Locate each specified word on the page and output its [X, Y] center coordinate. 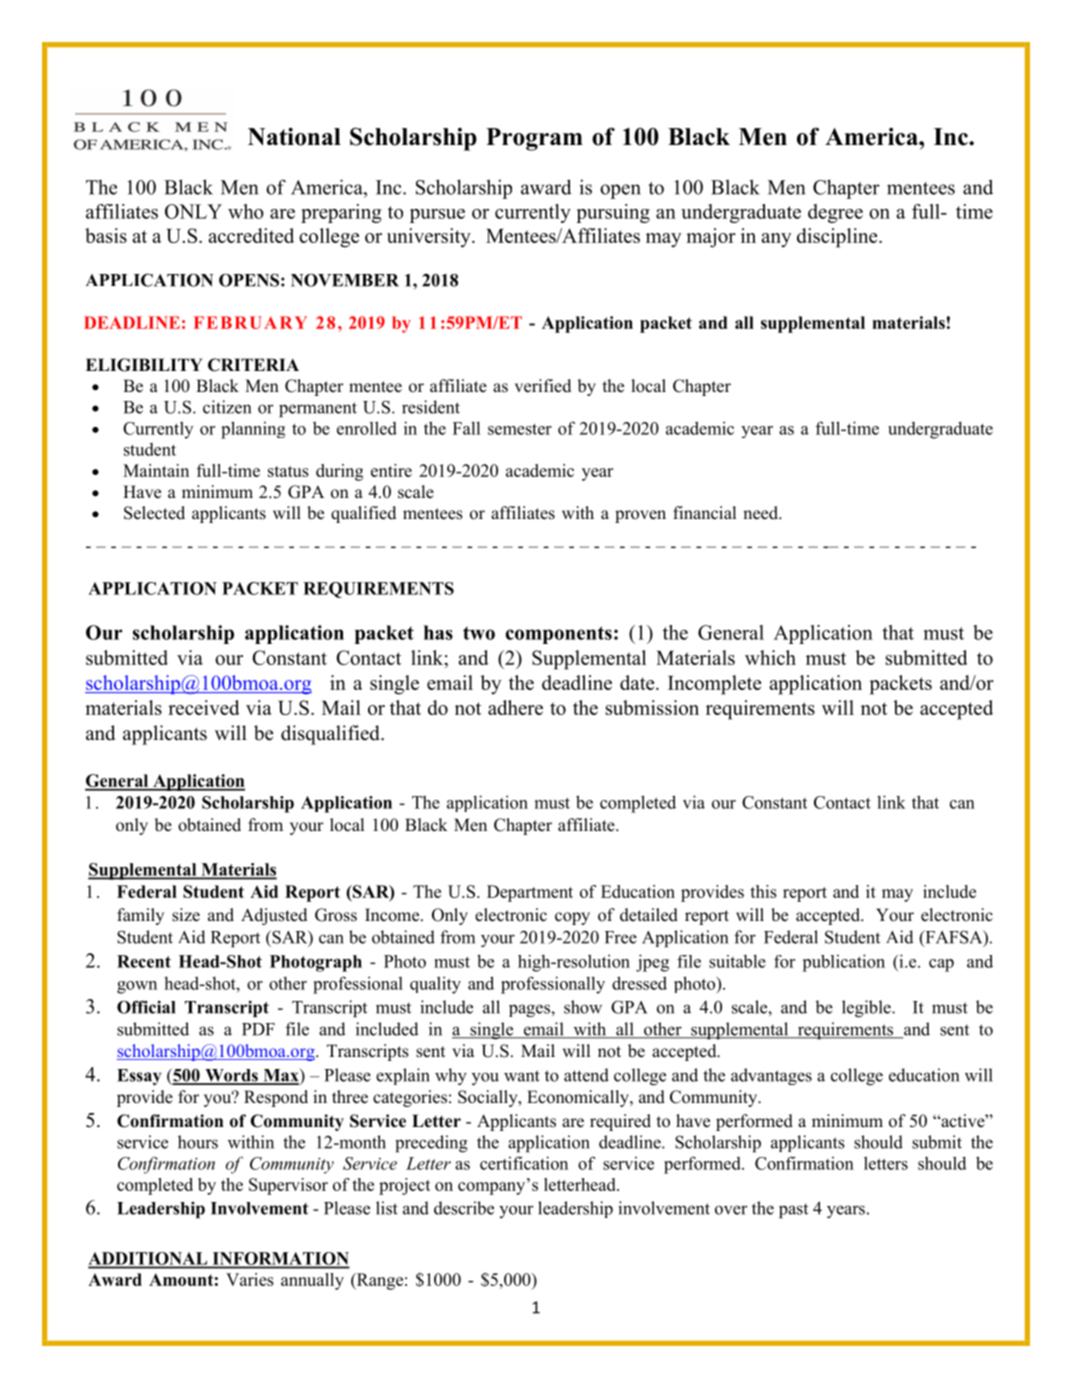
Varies [250, 1279]
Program [534, 139]
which [770, 657]
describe [464, 1208]
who [246, 211]
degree [835, 213]
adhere [515, 707]
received [204, 707]
